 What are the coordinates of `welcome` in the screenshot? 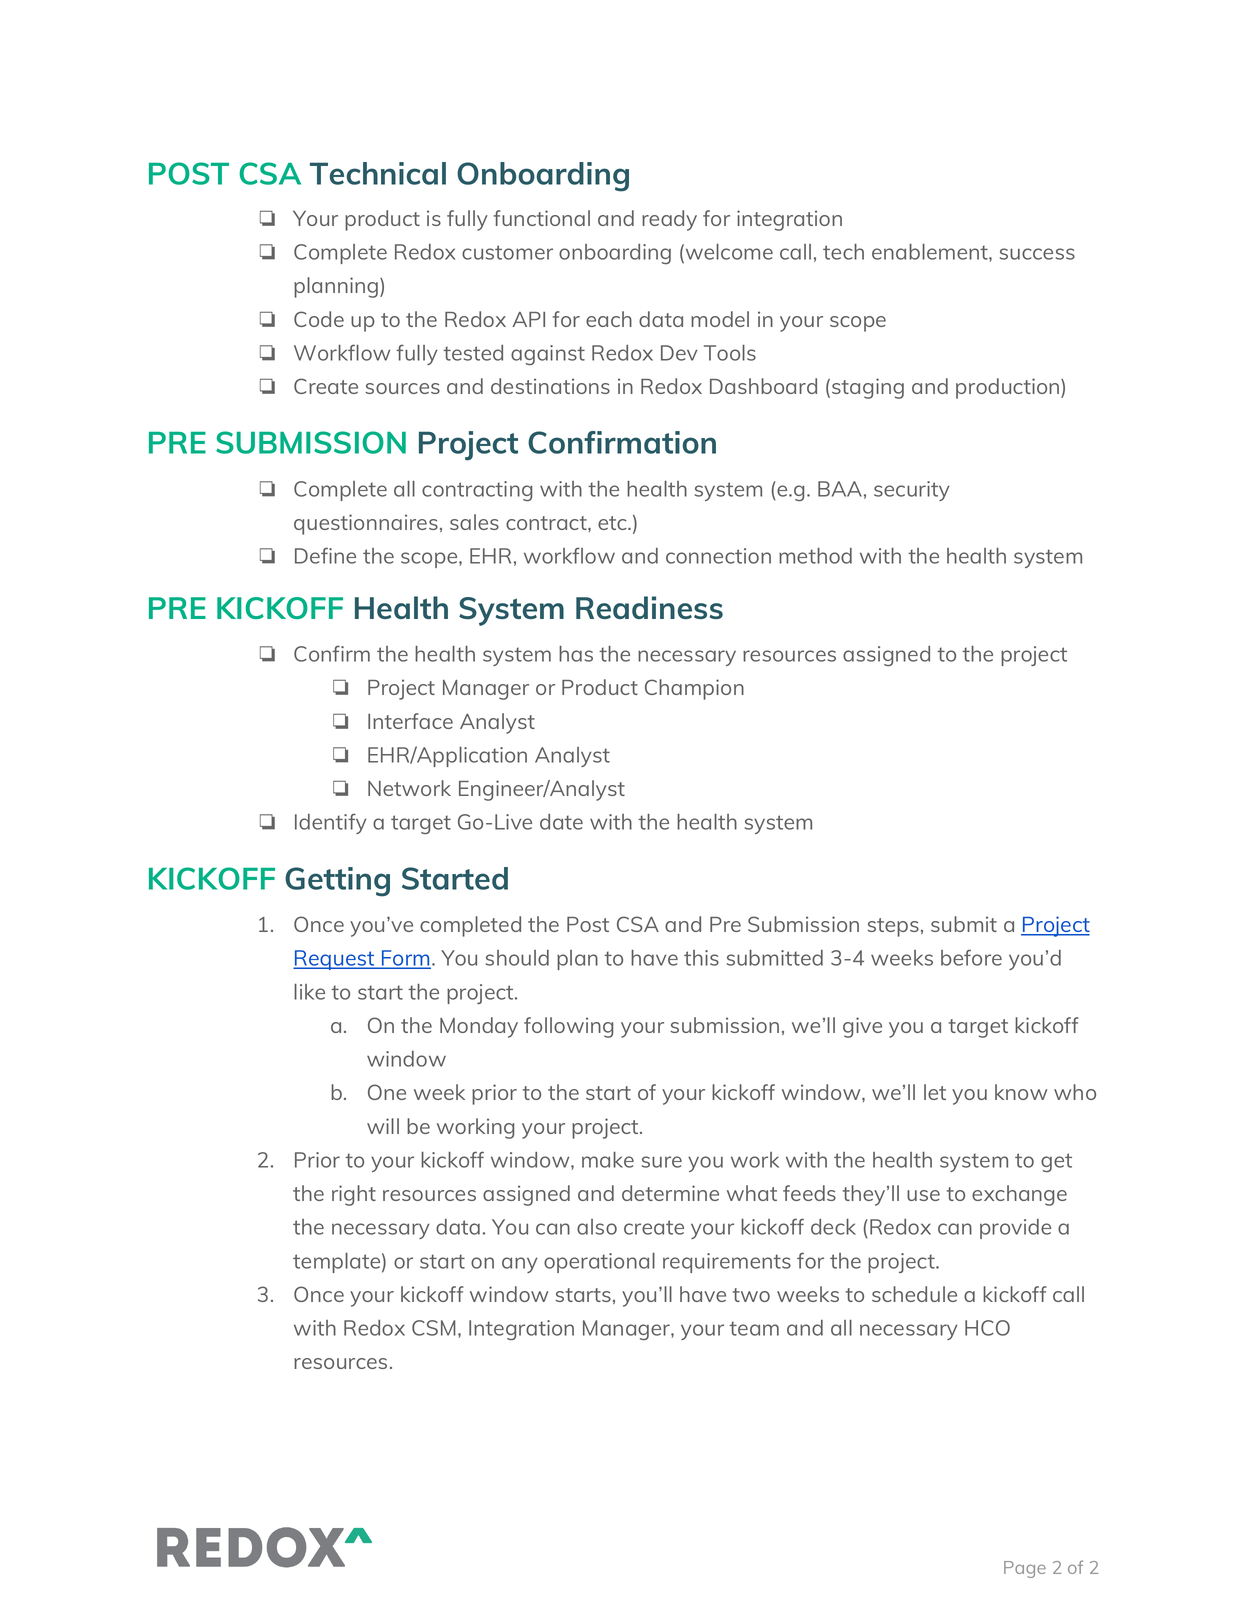 It's located at (728, 253).
